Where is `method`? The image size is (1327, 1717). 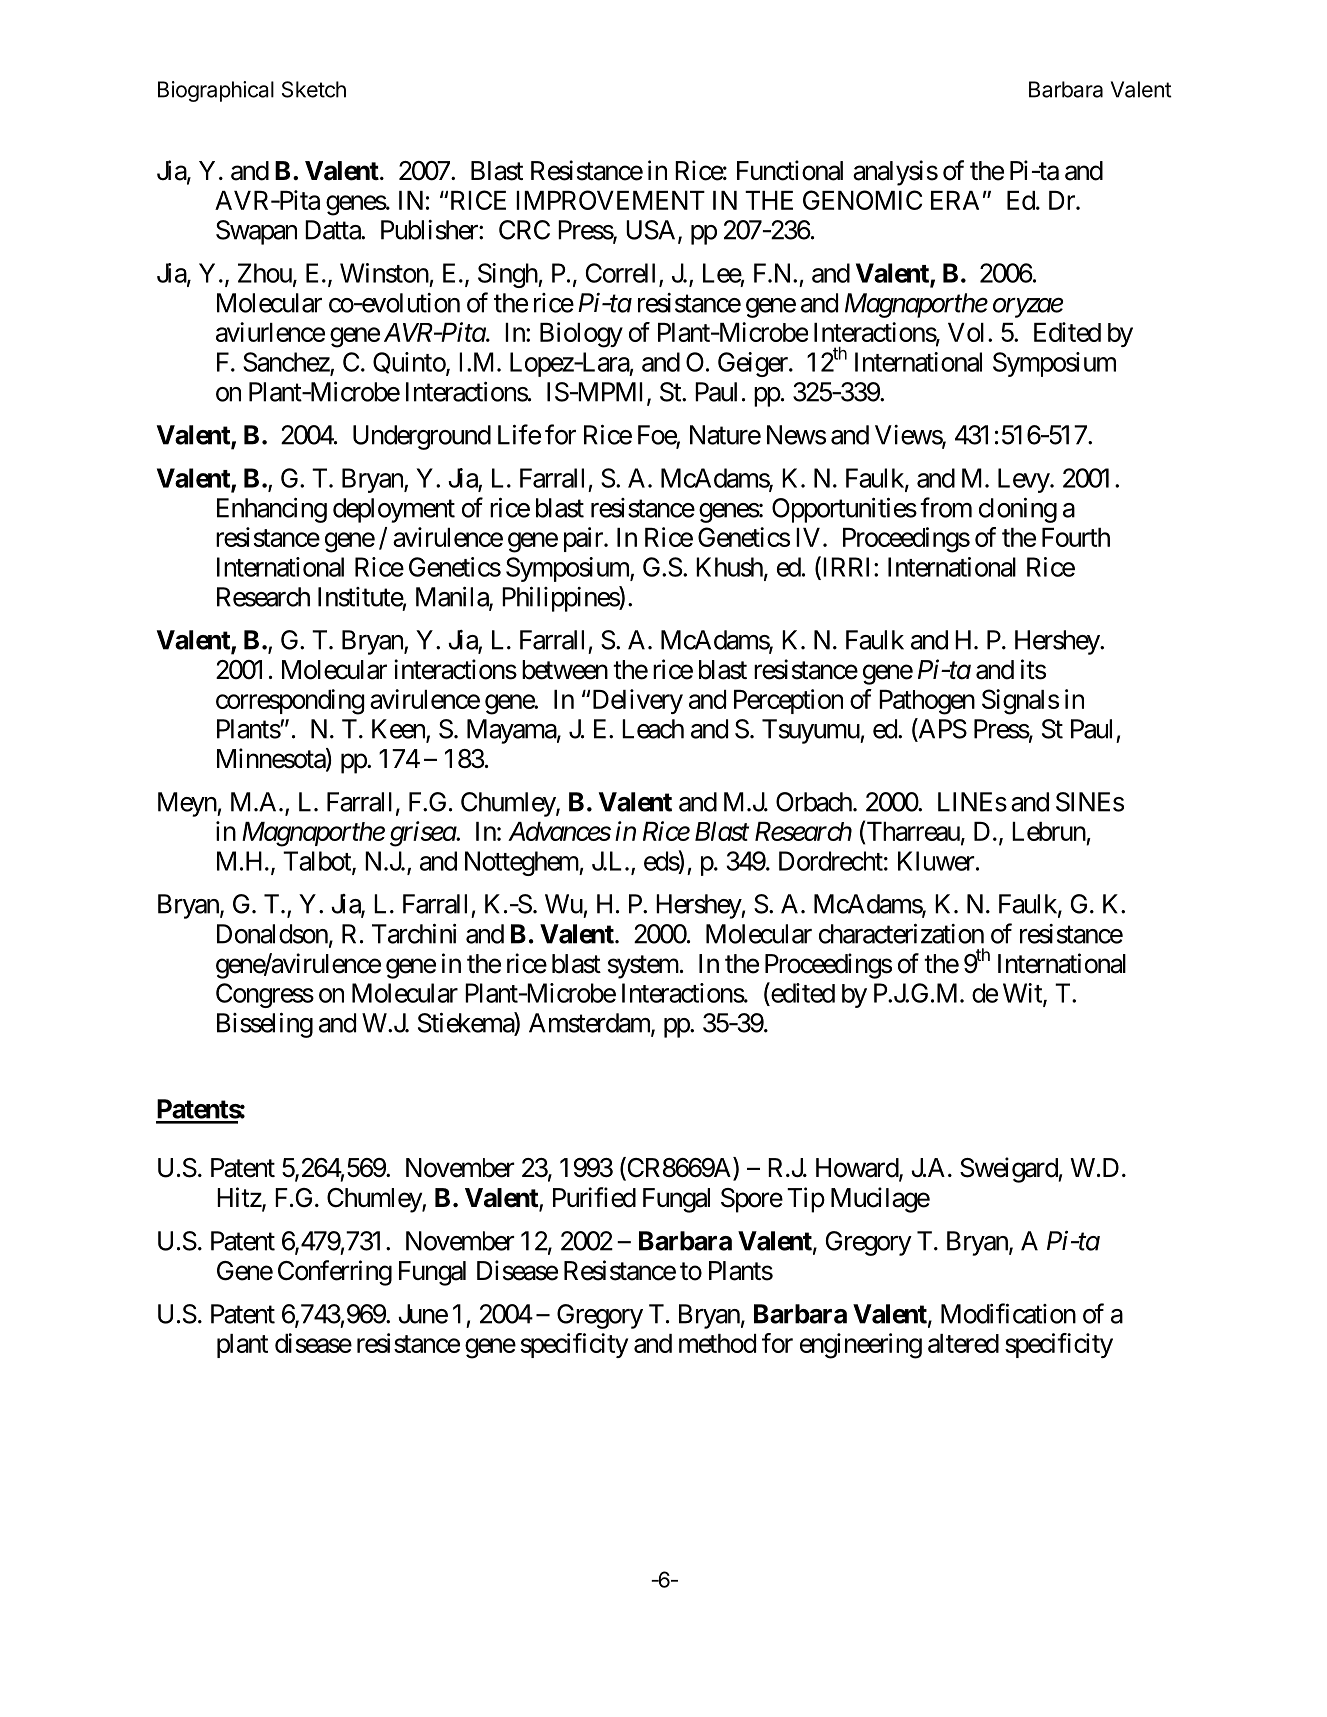
method is located at coordinates (717, 1343).
